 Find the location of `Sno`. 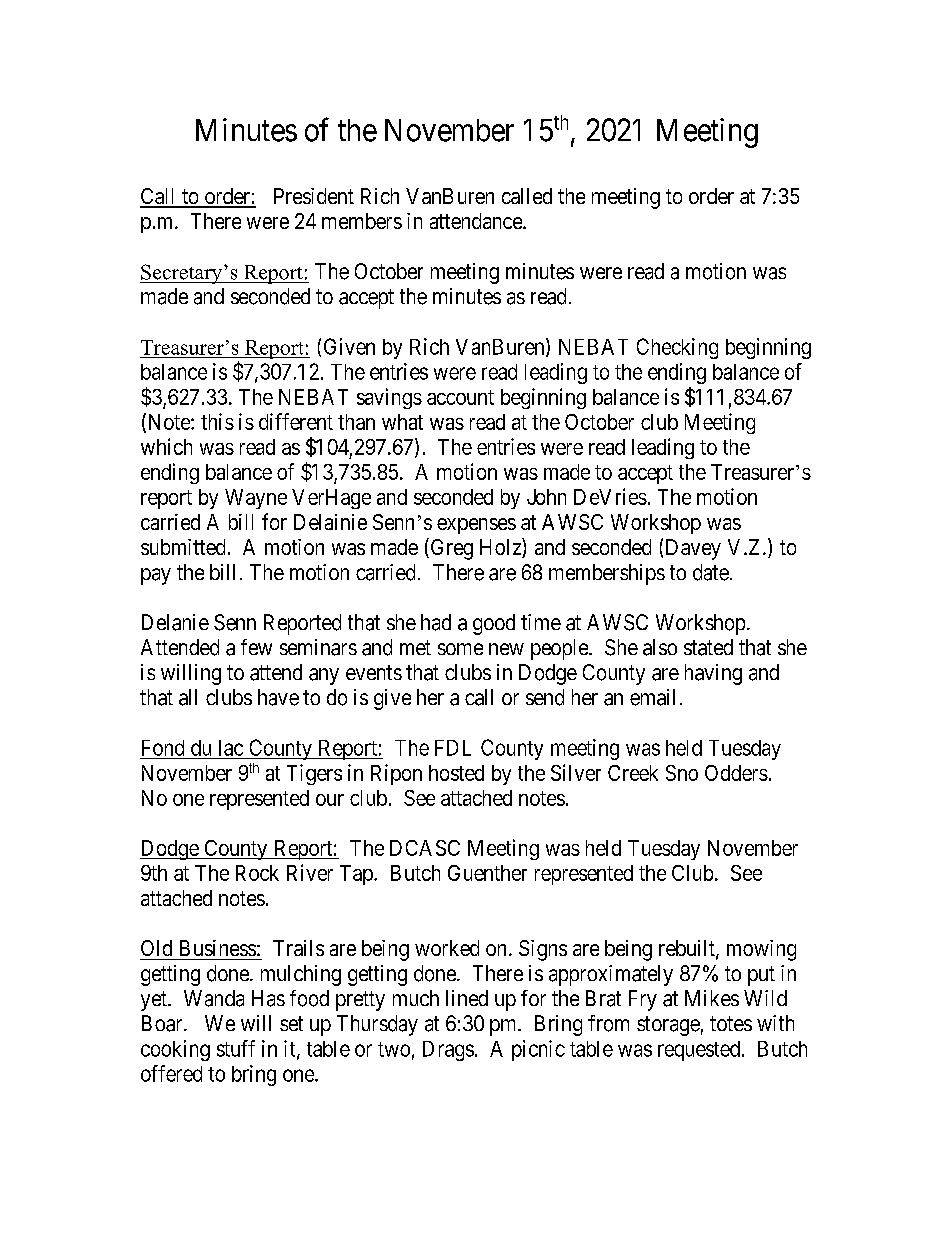

Sno is located at coordinates (682, 773).
